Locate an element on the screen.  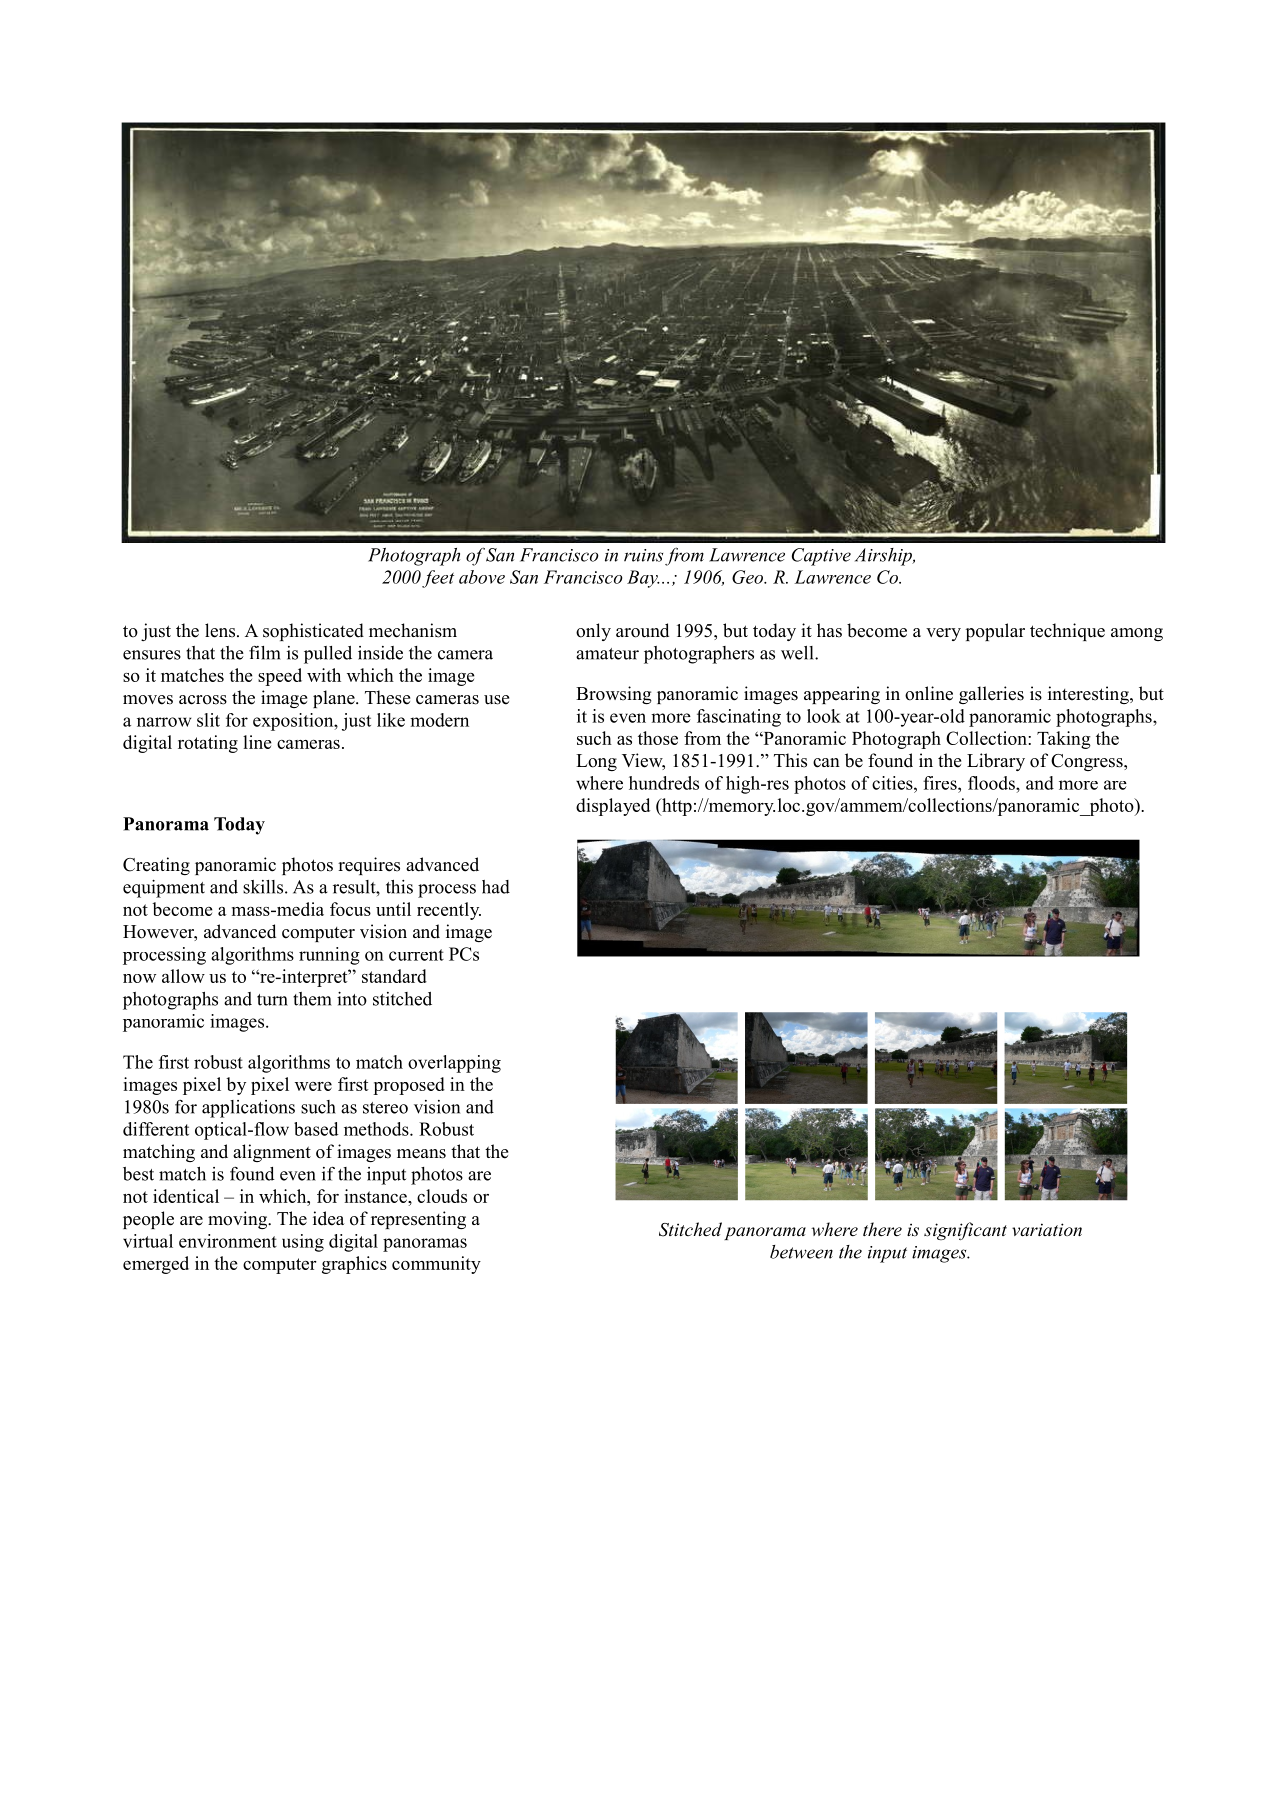
lens is located at coordinates (221, 630).
